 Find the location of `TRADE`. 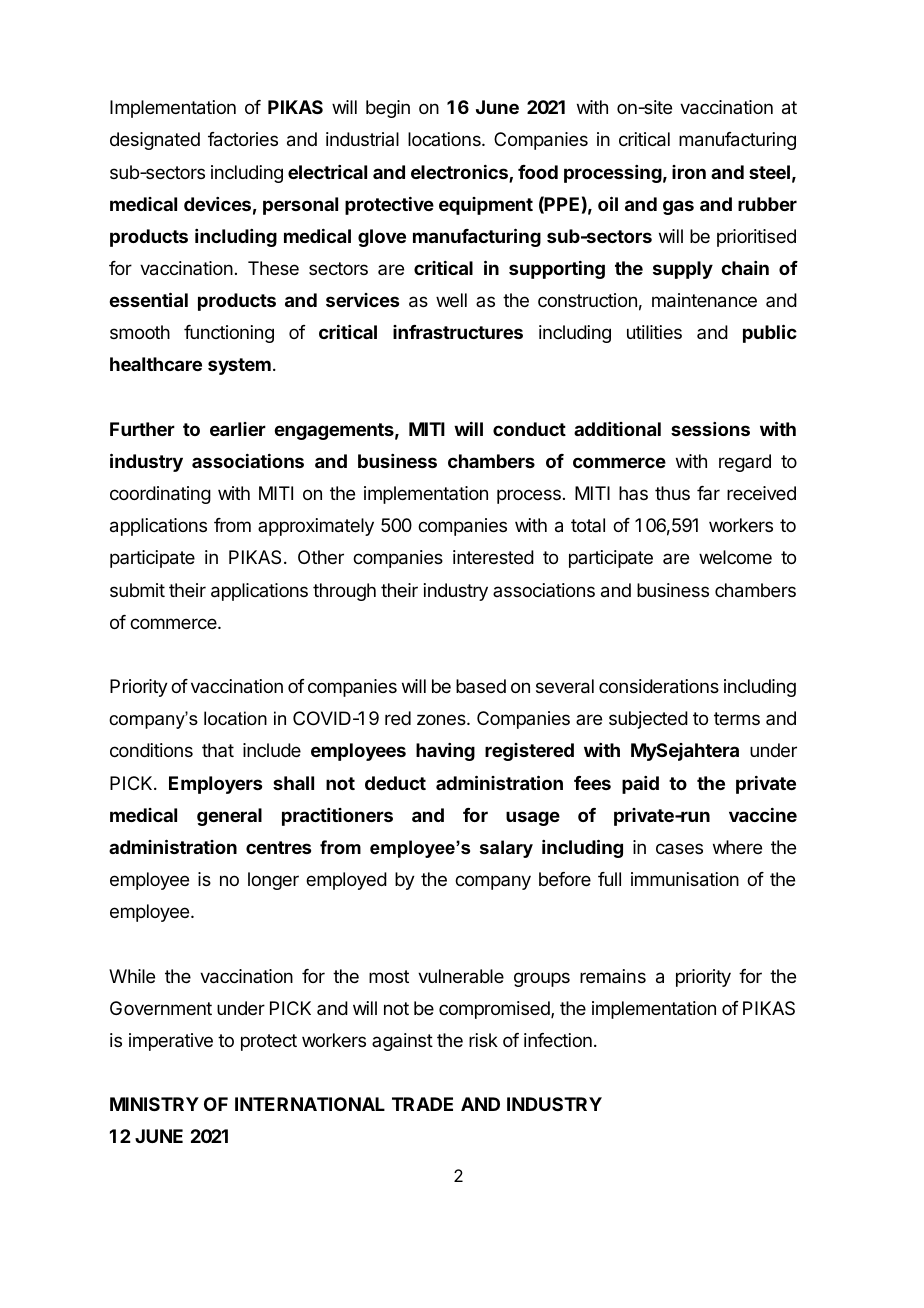

TRADE is located at coordinates (422, 1104).
